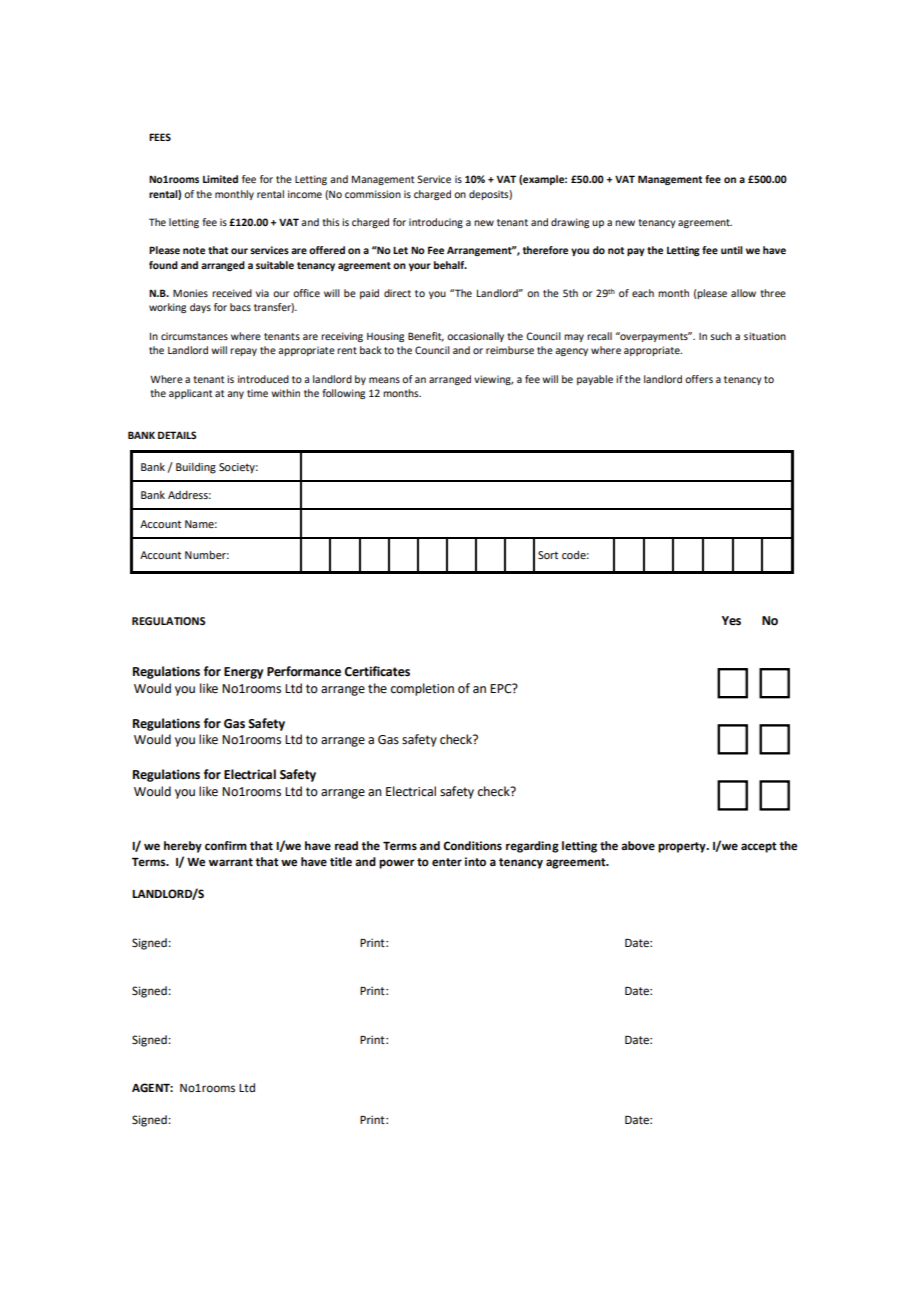 Image resolution: width=924 pixels, height=1308 pixels. I want to click on confirm, so click(226, 846).
